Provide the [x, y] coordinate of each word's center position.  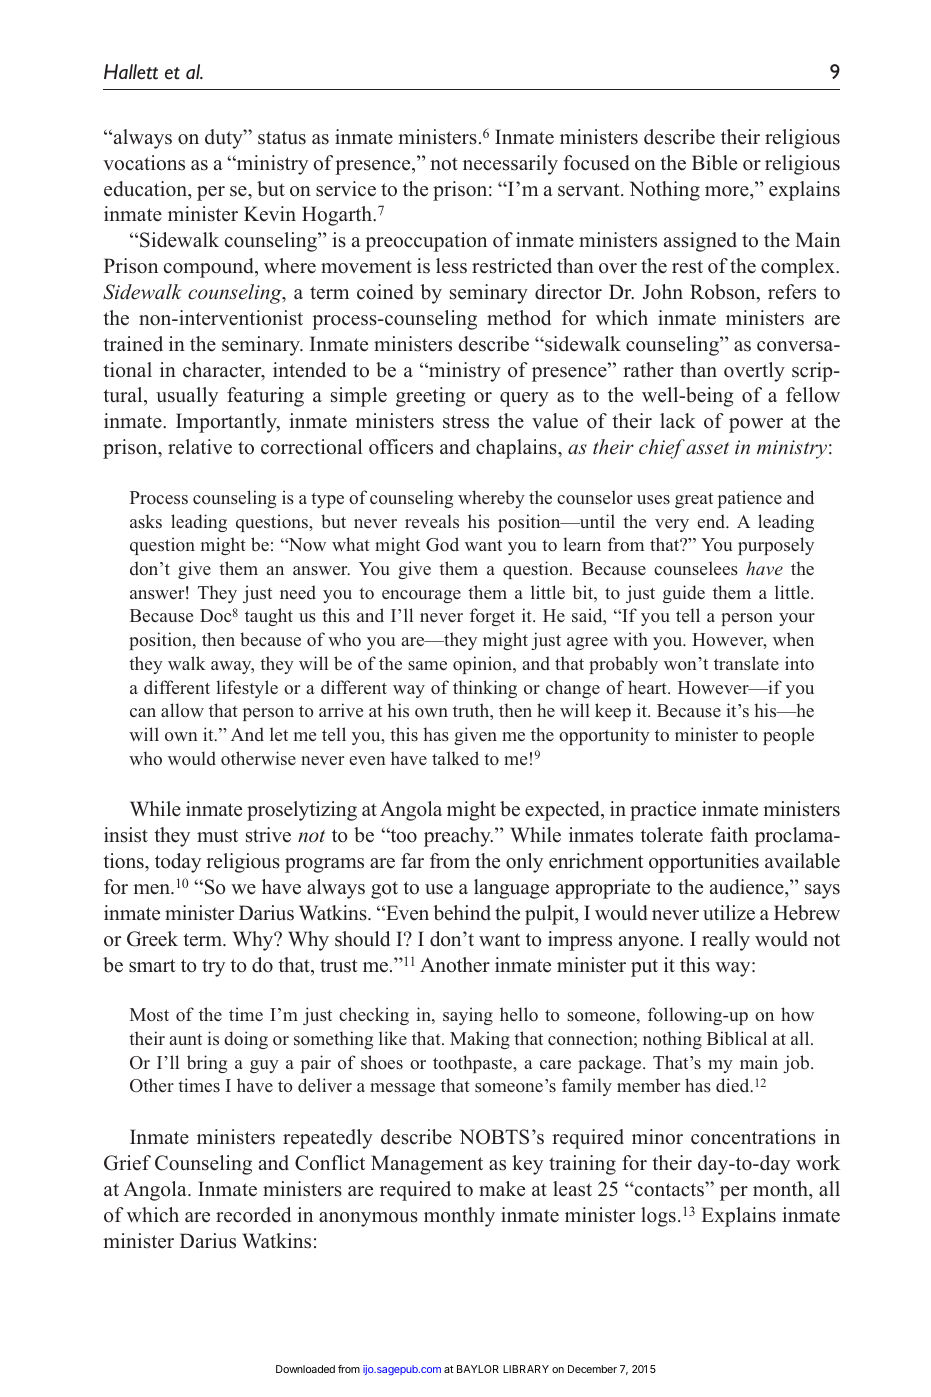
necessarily [510, 165]
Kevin [270, 213]
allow [182, 710]
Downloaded [305, 1369]
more [728, 191]
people [788, 736]
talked [455, 758]
